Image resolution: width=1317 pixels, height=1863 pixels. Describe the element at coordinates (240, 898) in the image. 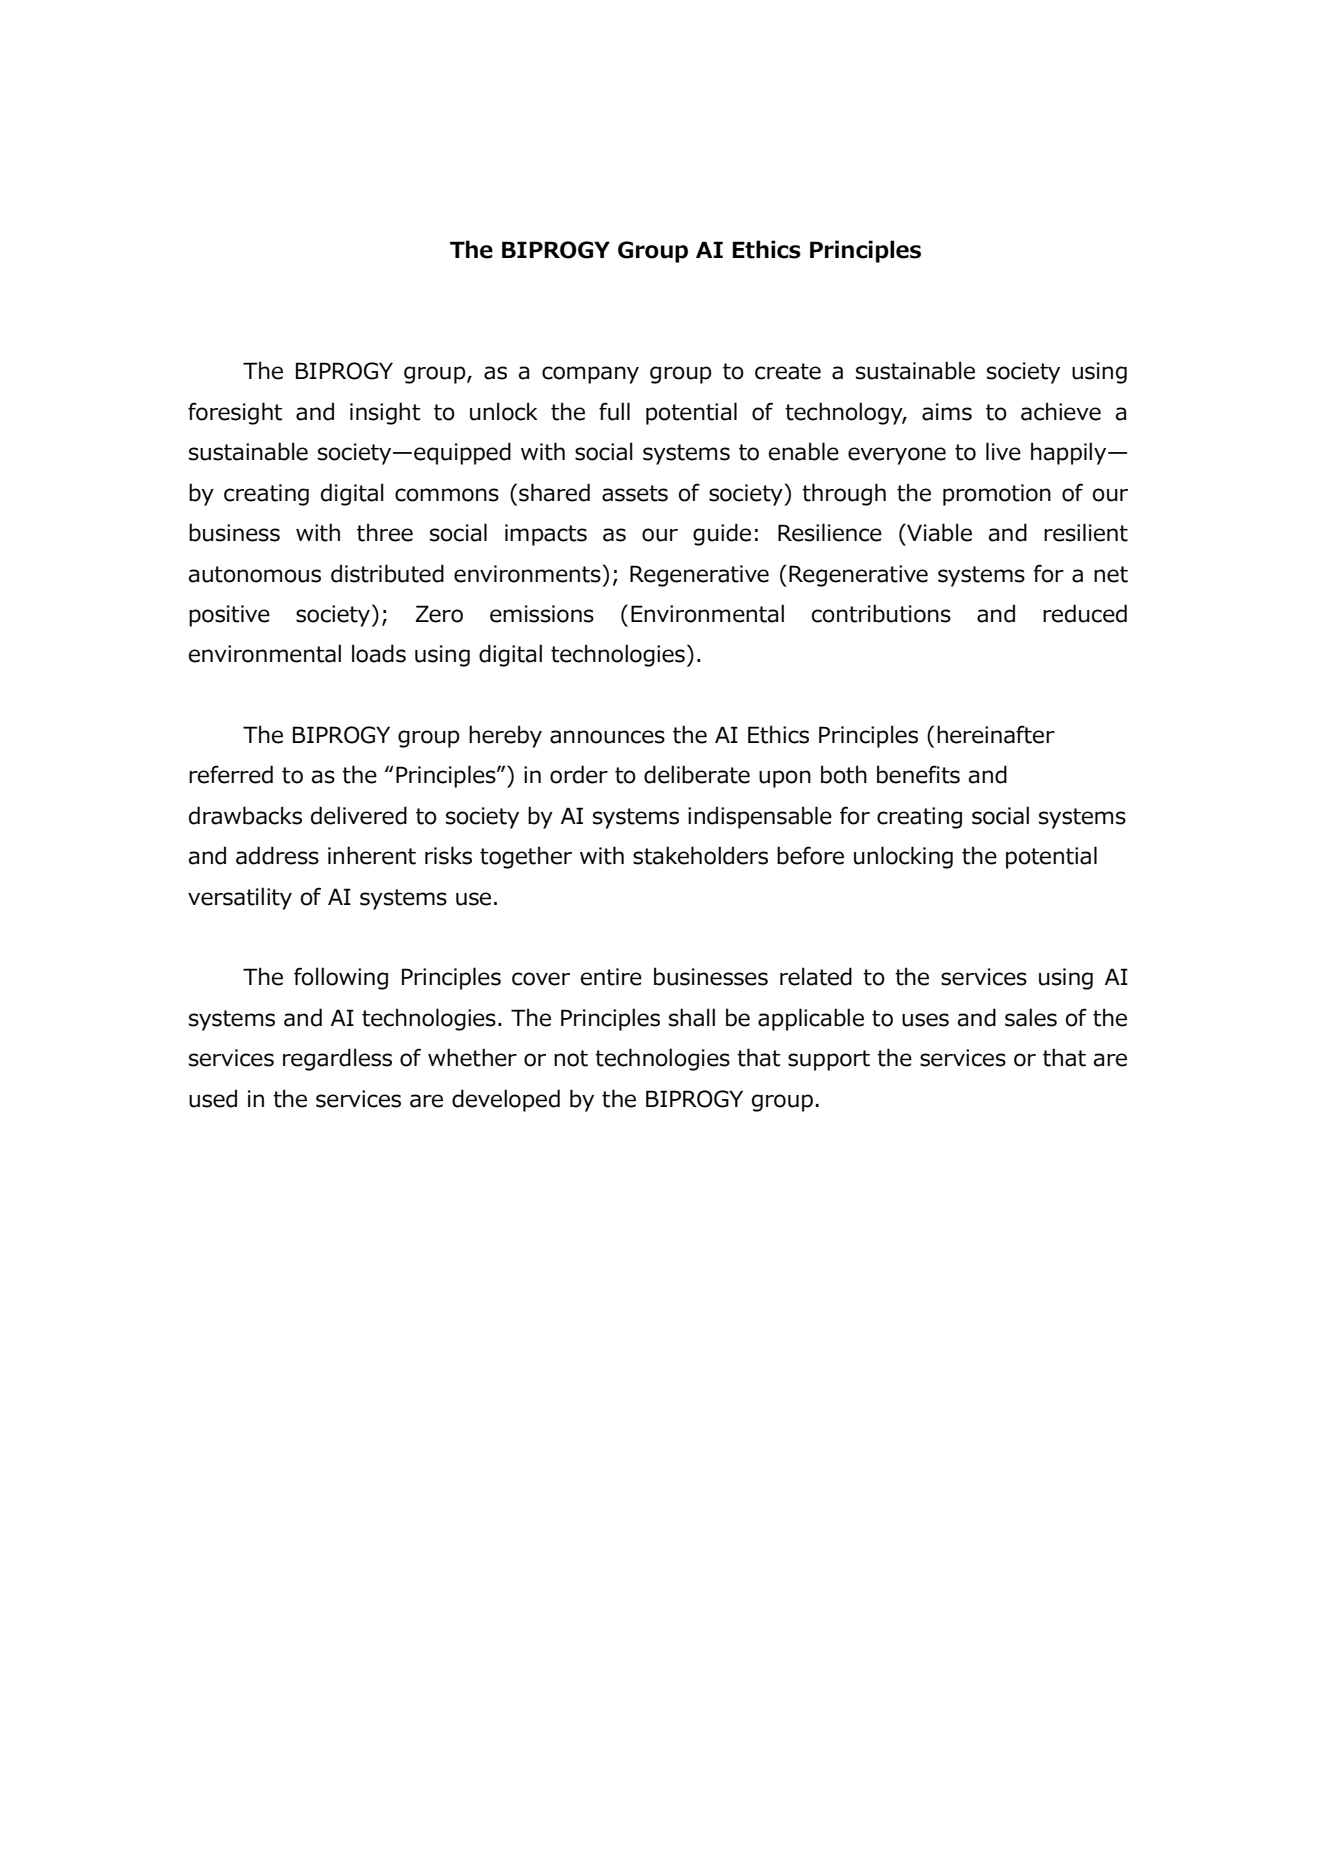

I see `versatility` at that location.
